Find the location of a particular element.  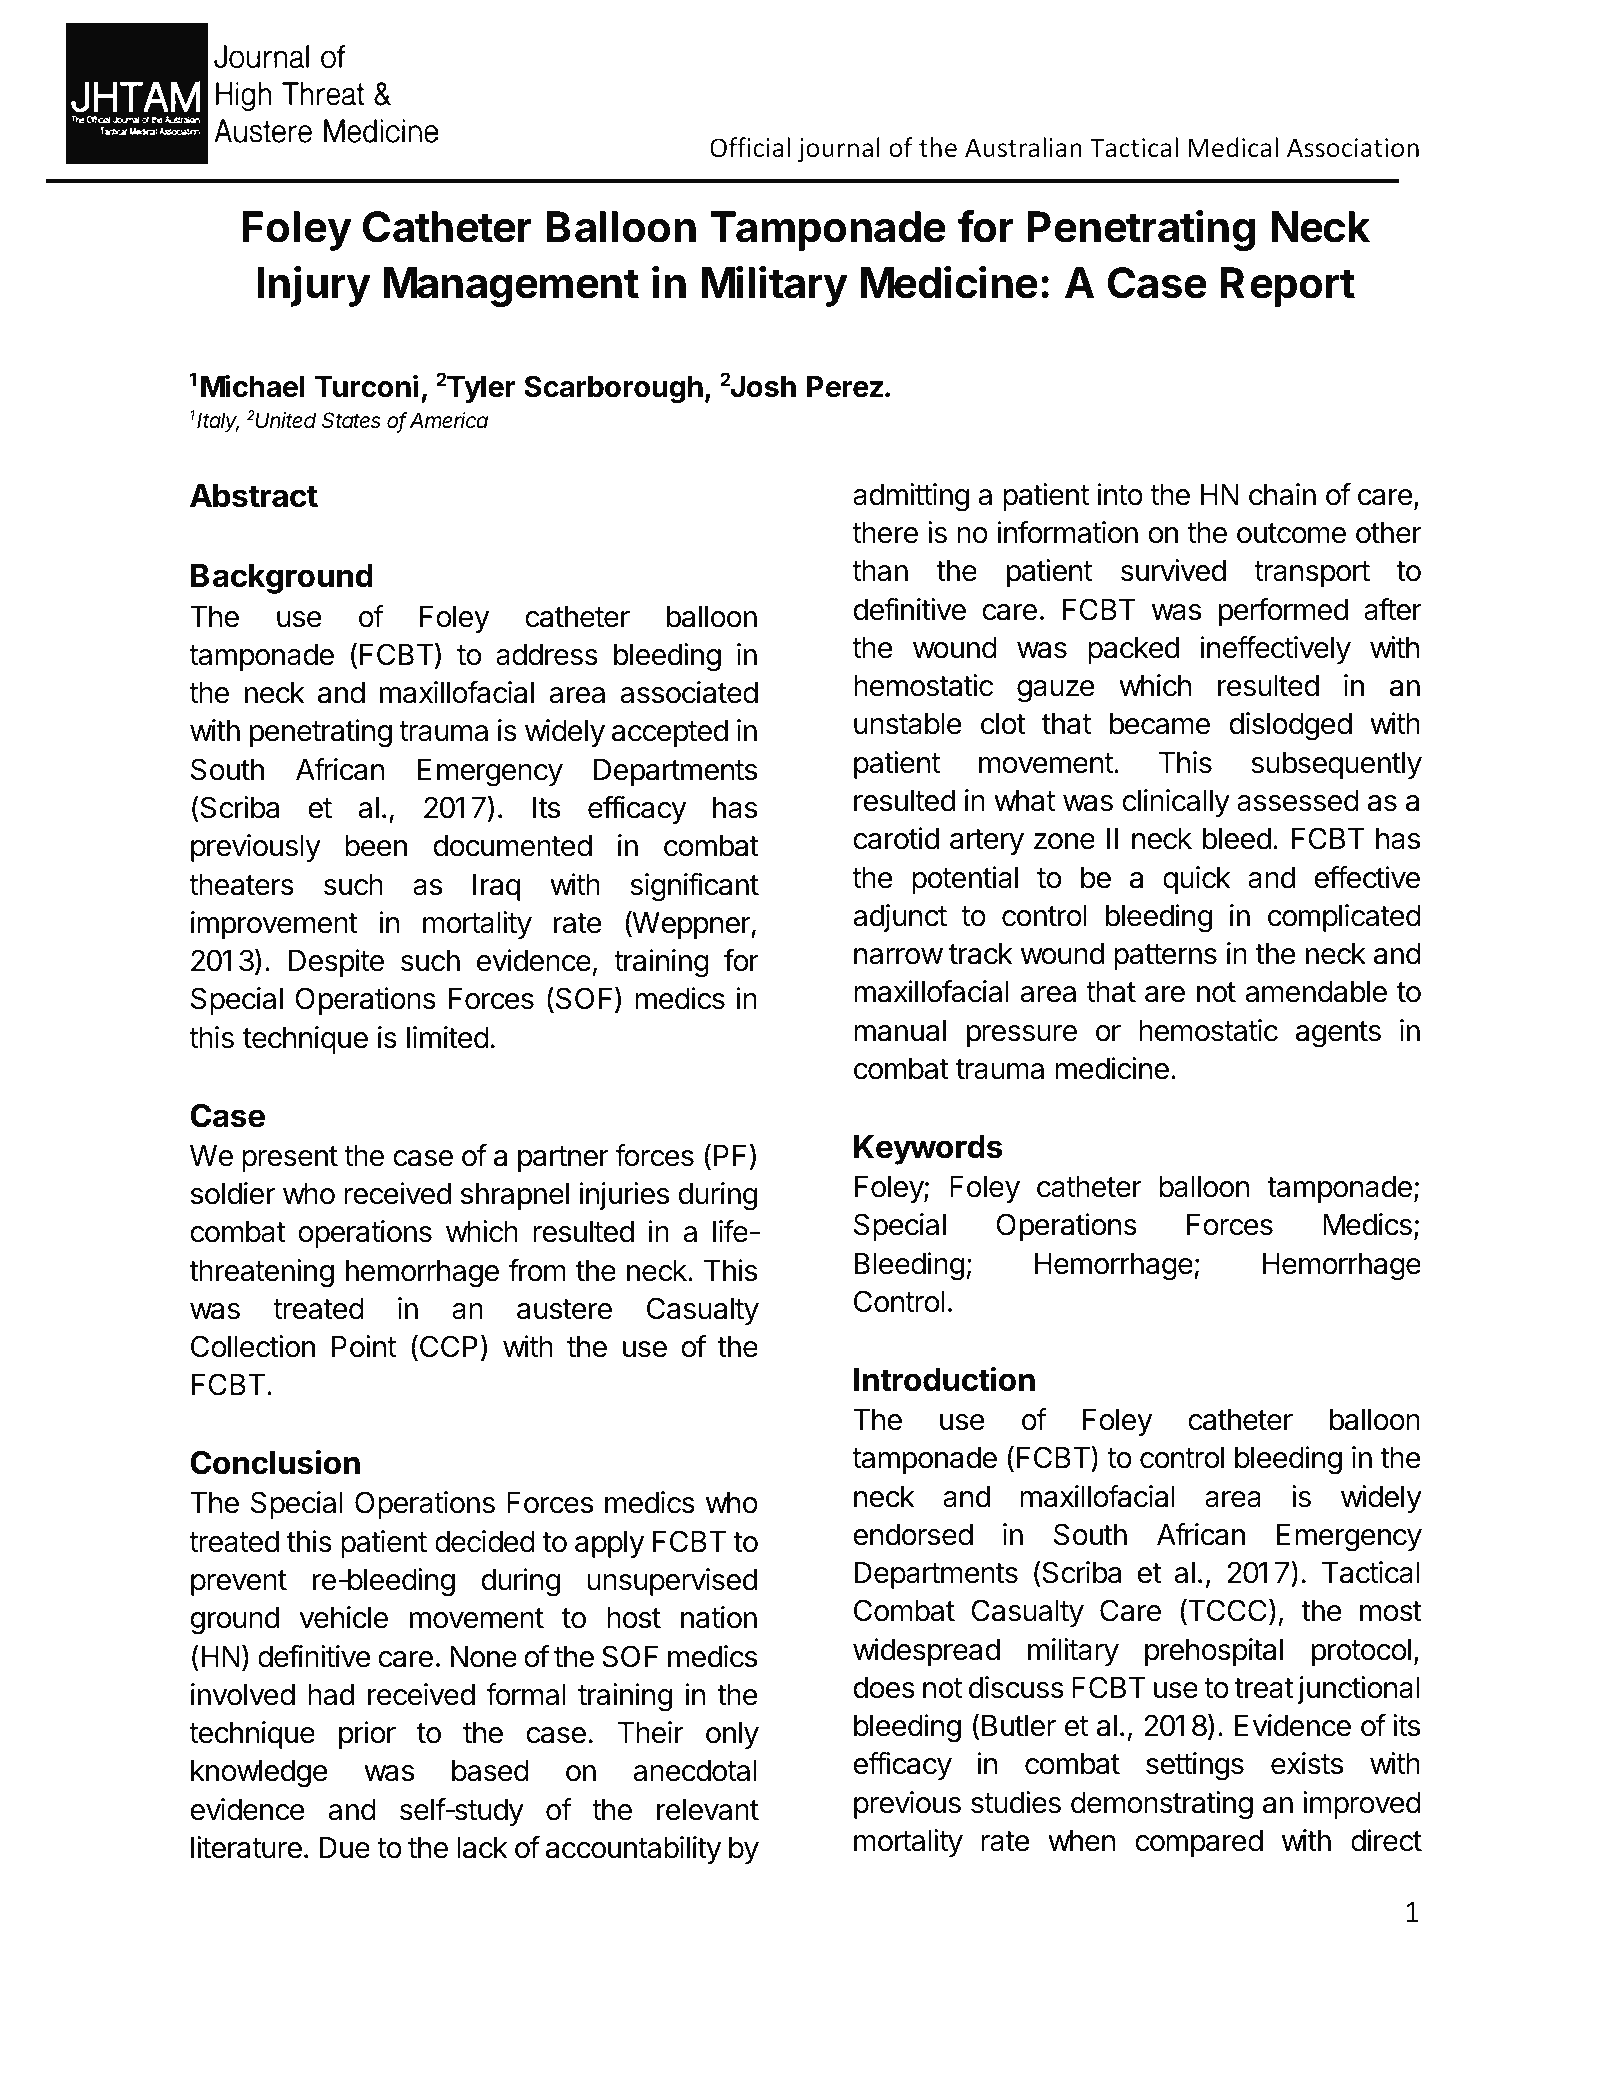

assessed is located at coordinates (1298, 801).
